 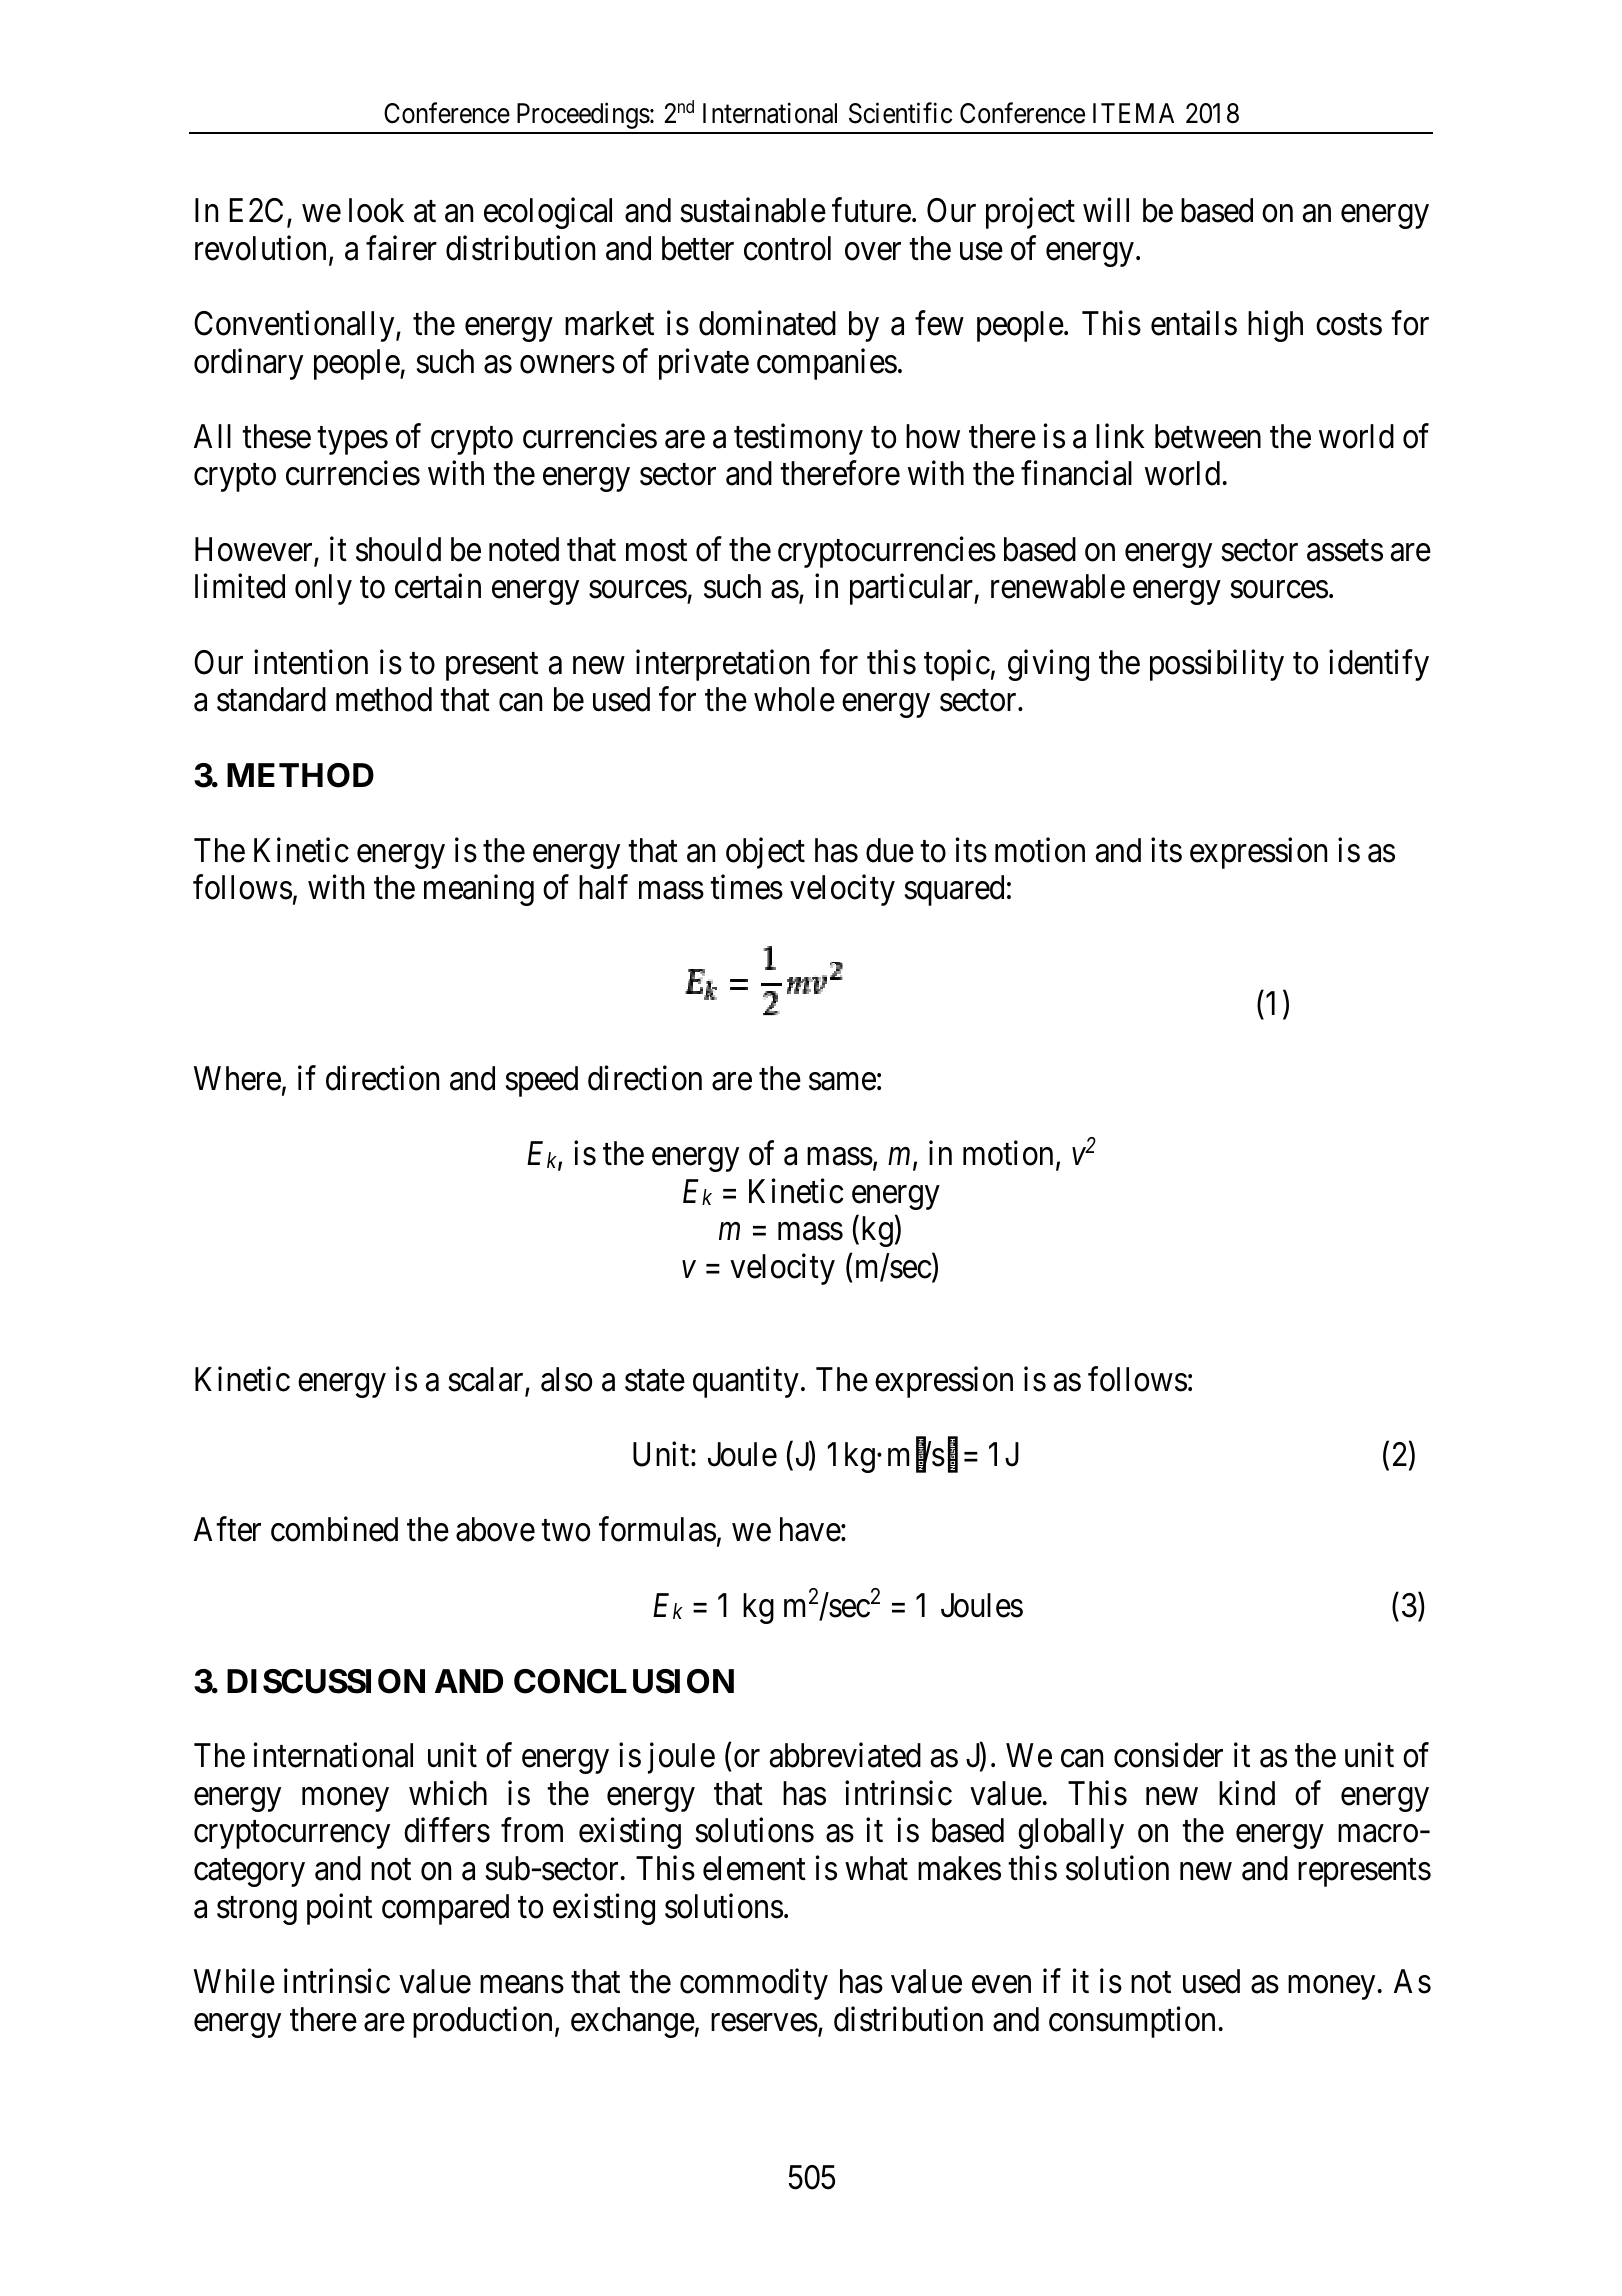 What do you see at coordinates (1106, 210) in the image?
I see `will` at bounding box center [1106, 210].
